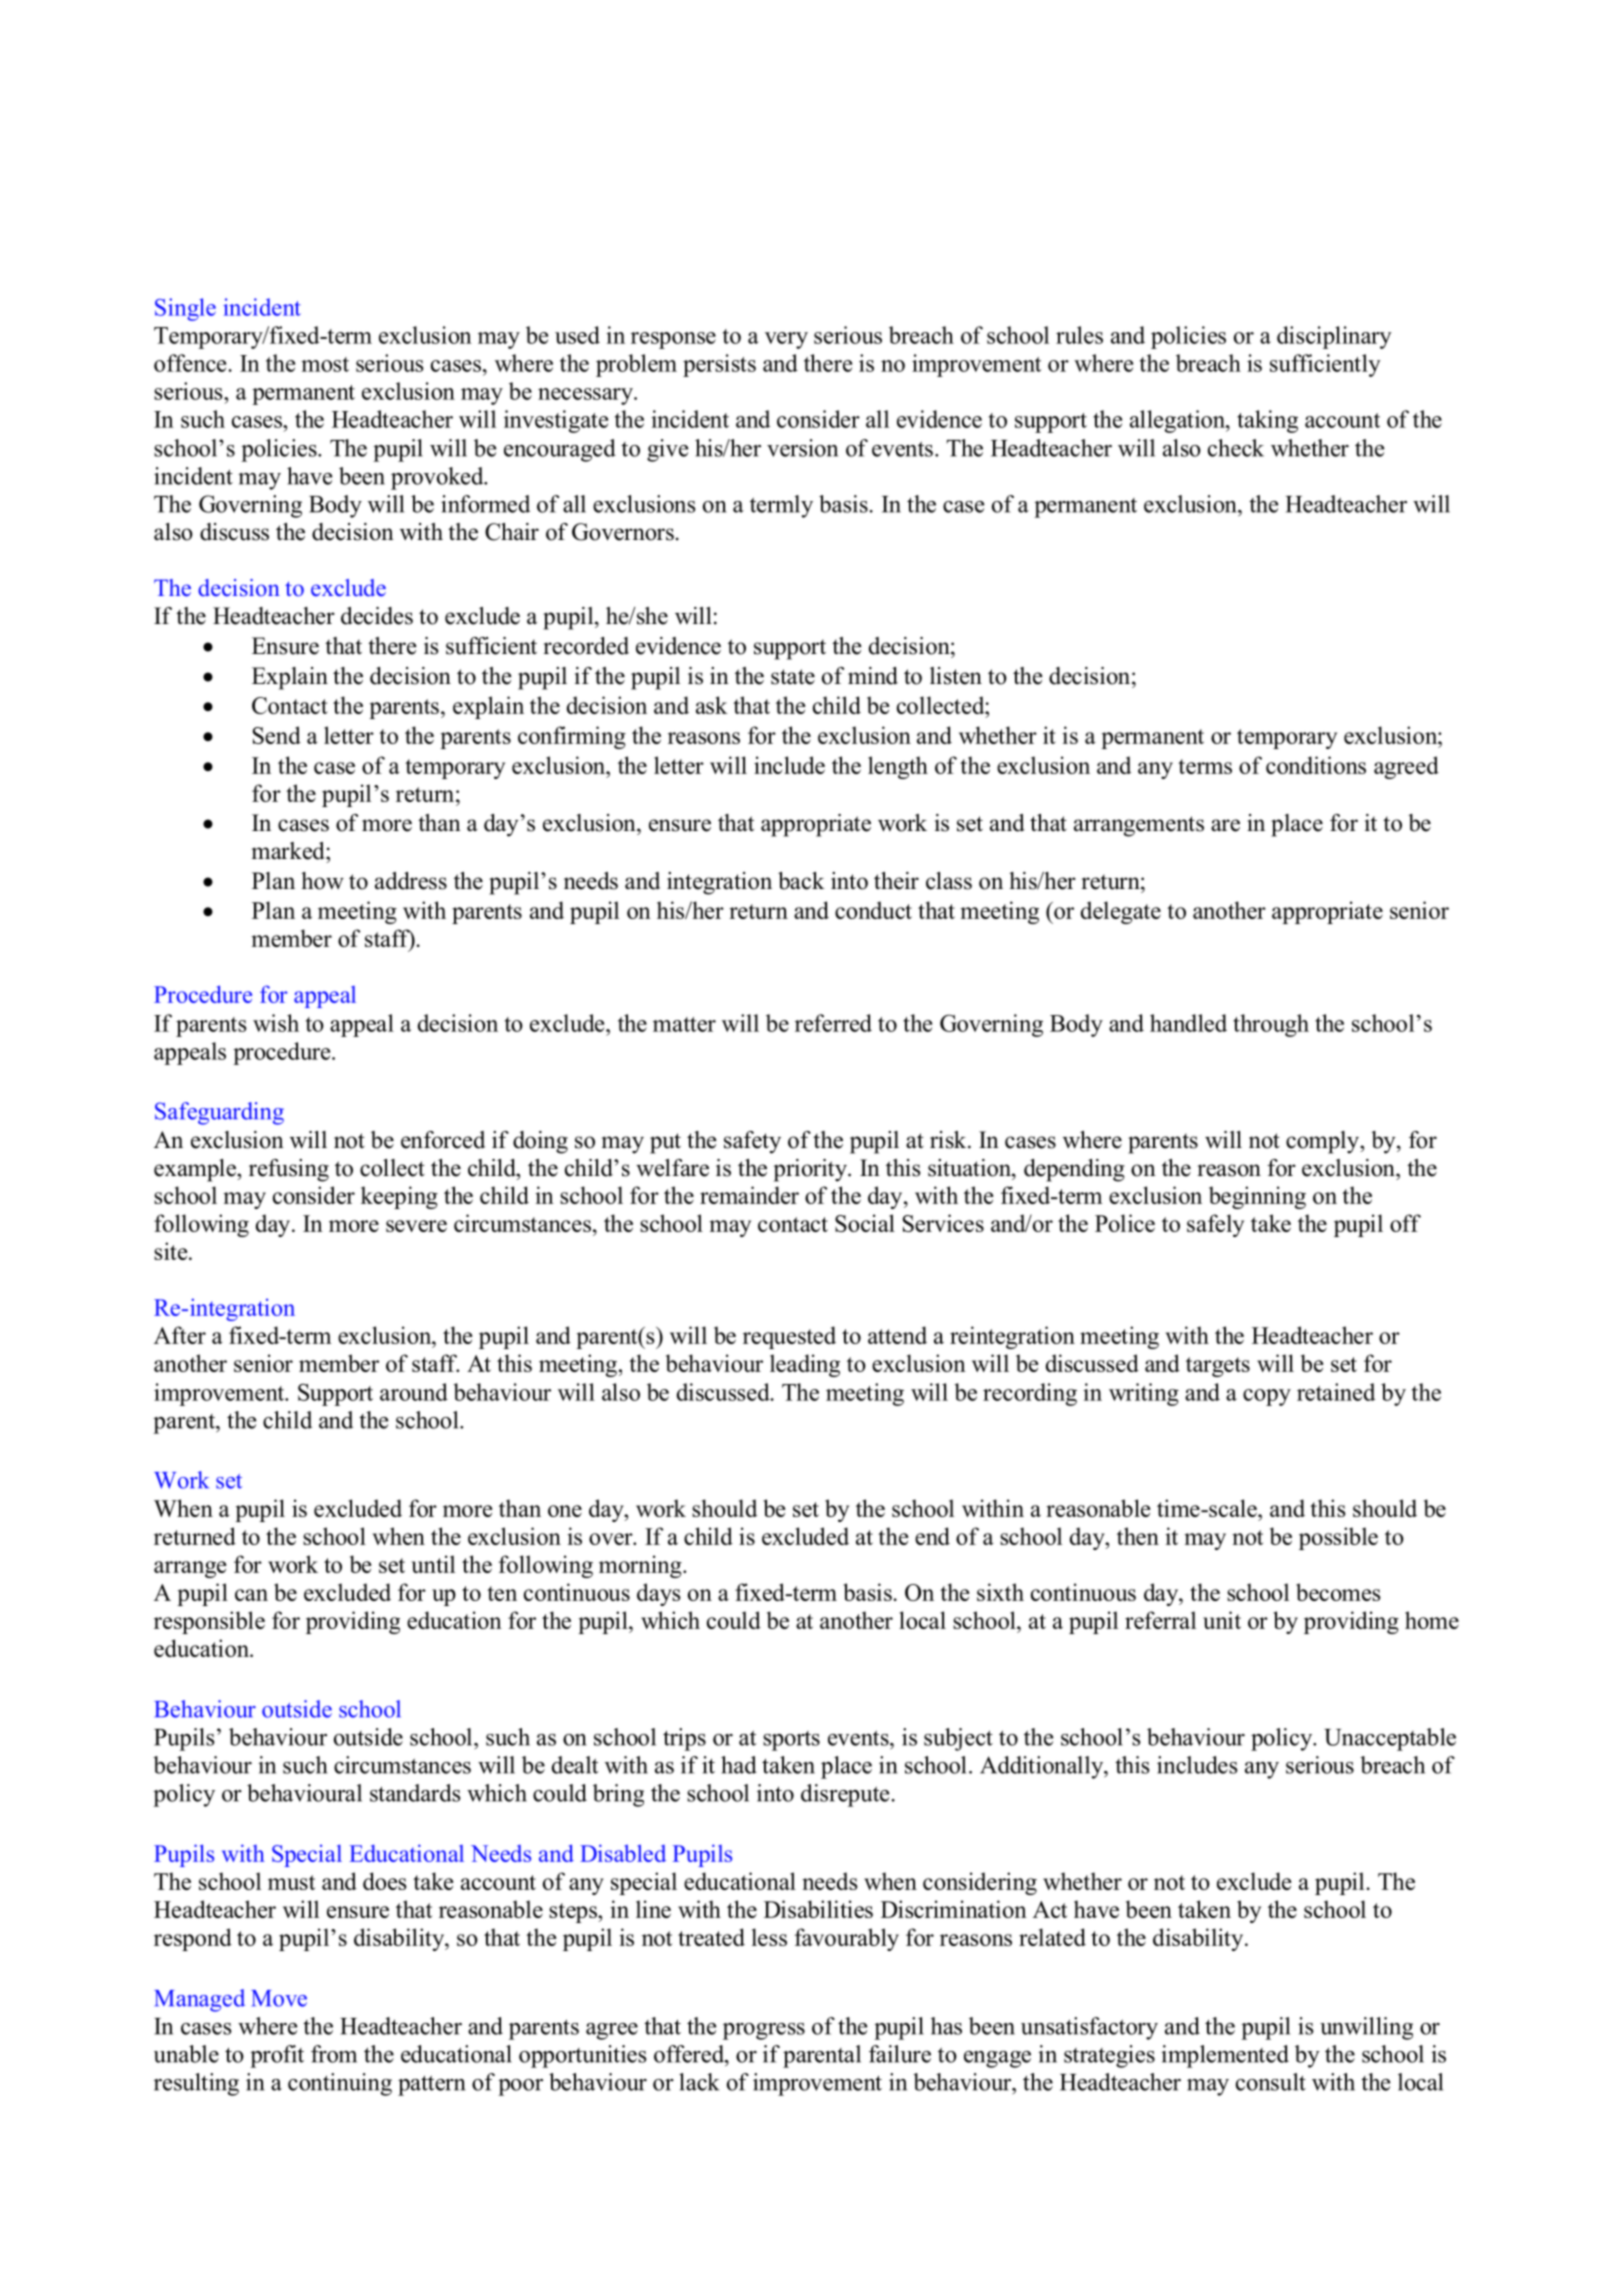 The width and height of the document is (1613, 2283). What do you see at coordinates (325, 364) in the document?
I see `most` at bounding box center [325, 364].
